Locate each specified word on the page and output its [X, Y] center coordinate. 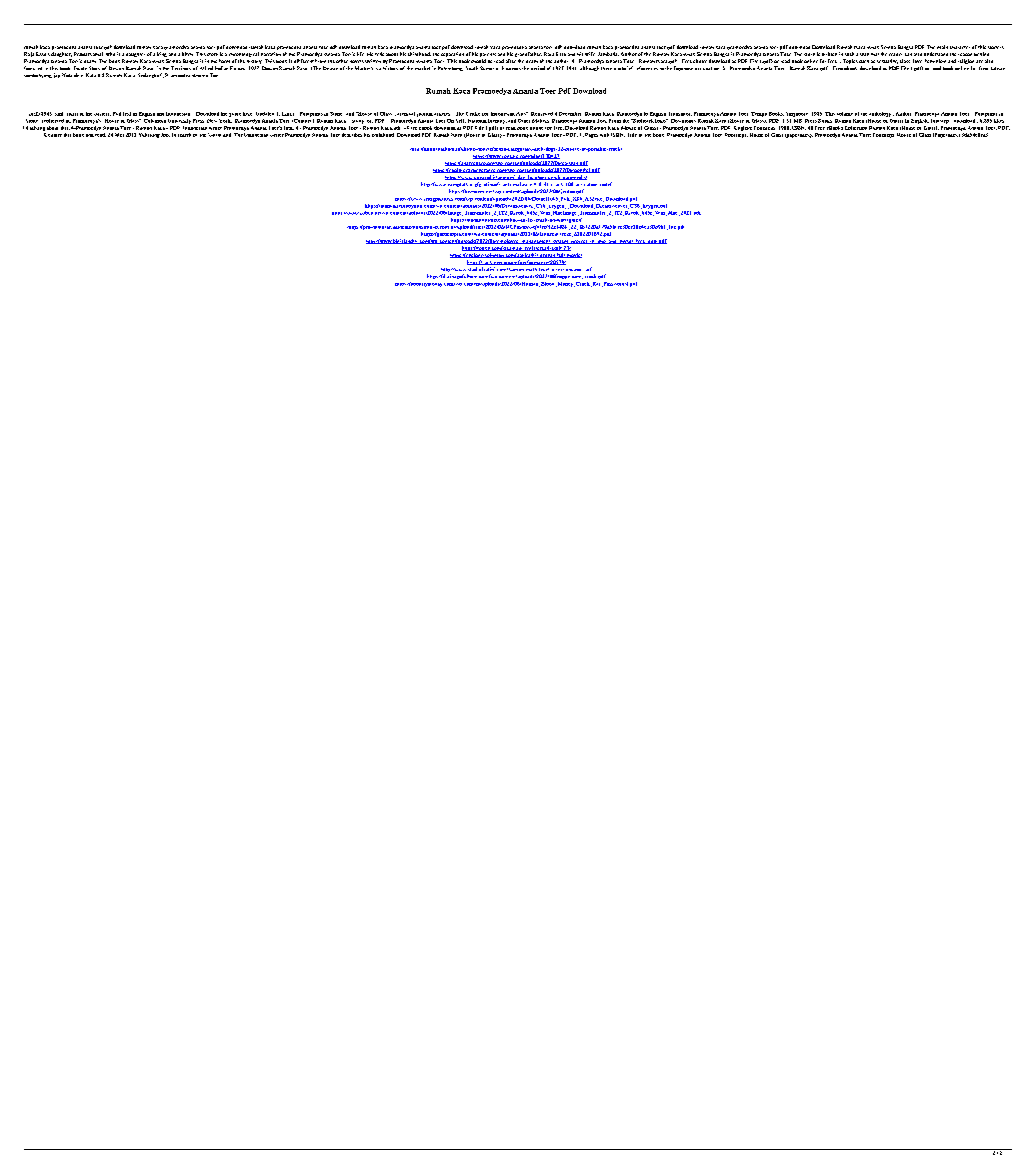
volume [845, 114]
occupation [707, 68]
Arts [522, 114]
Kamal [95, 54]
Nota [67, 75]
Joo [165, 135]
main [942, 47]
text [127, 114]
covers [513, 69]
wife [590, 54]
